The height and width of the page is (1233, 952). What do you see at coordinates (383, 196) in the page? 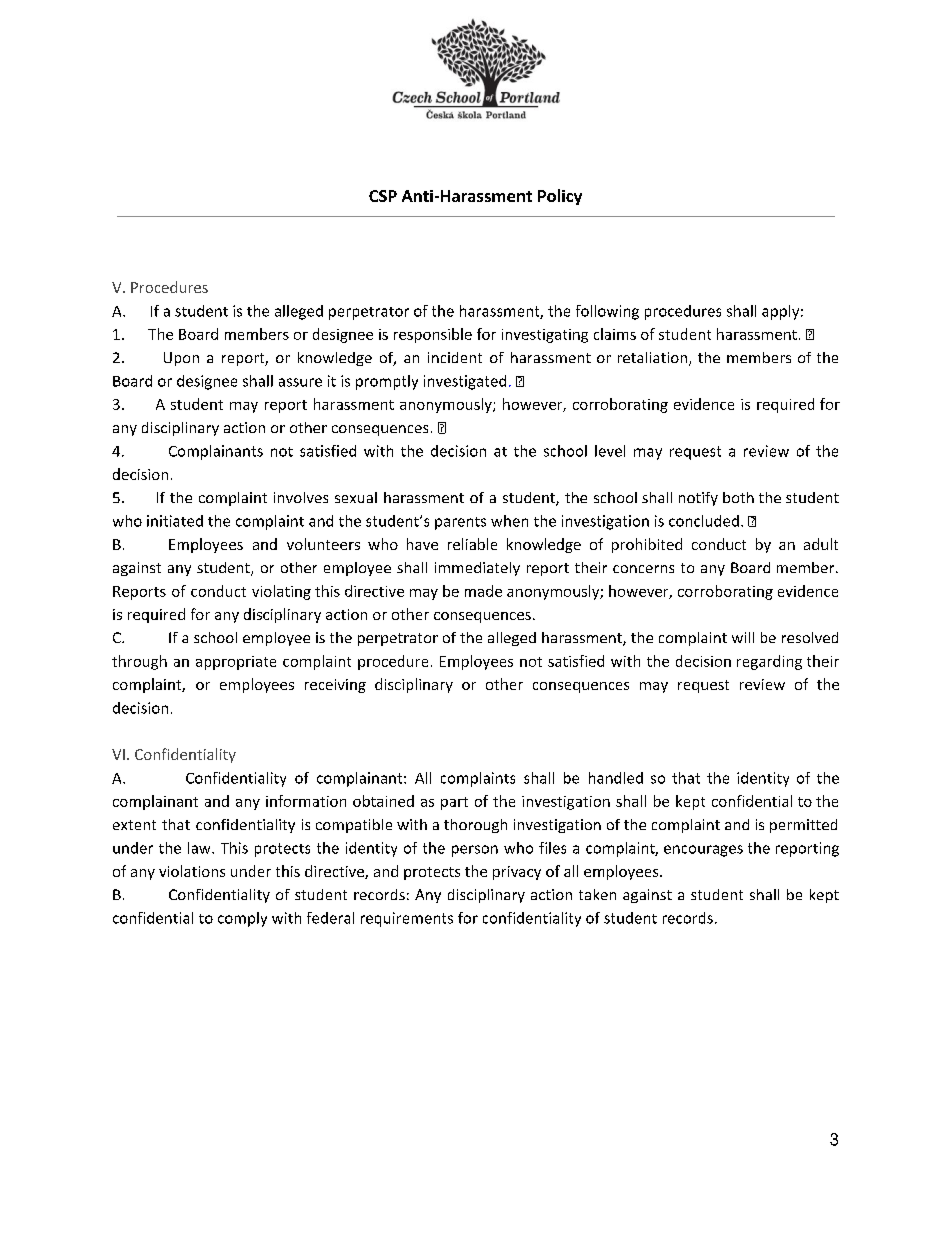
I see `CSP` at bounding box center [383, 196].
